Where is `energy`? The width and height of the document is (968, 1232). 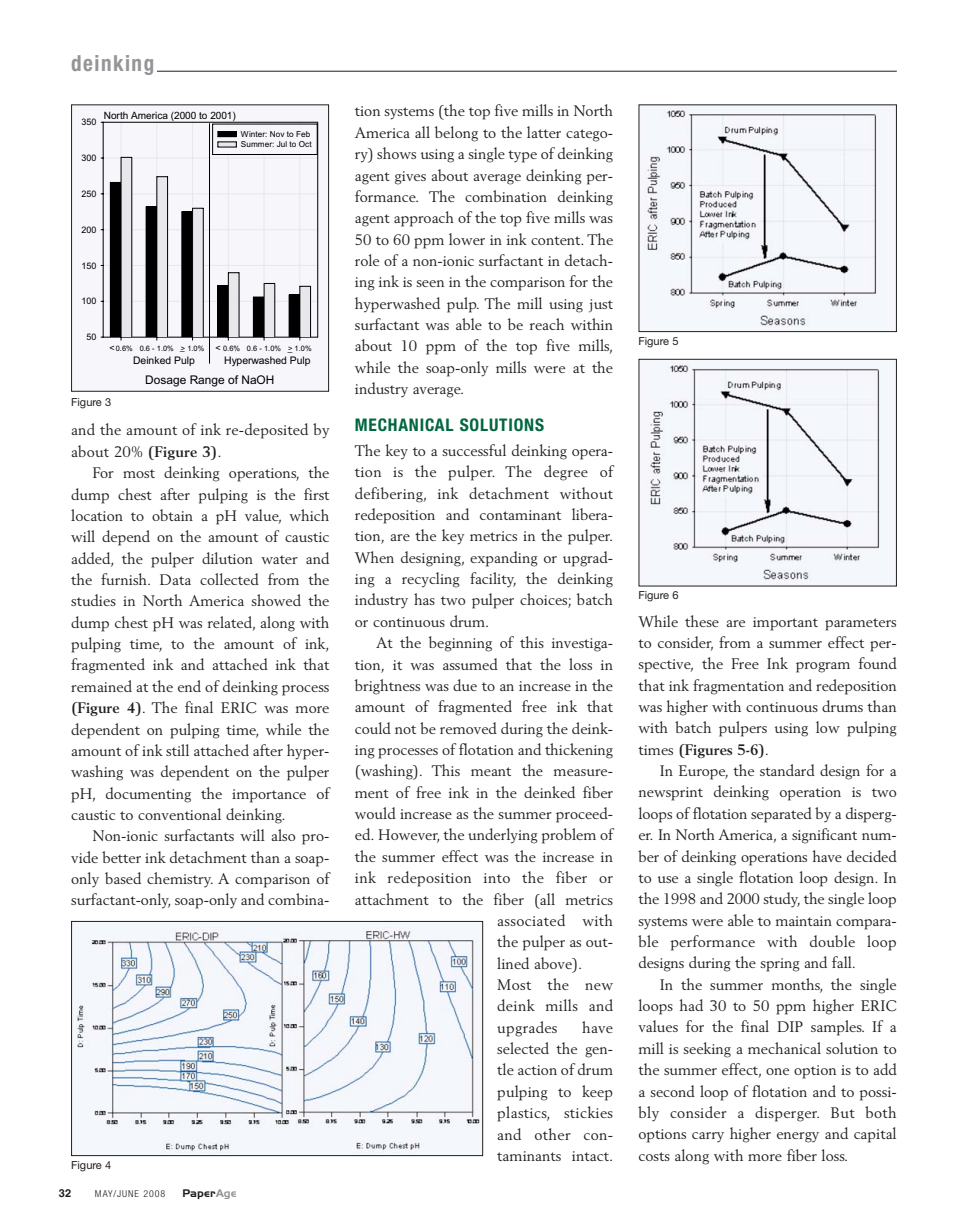 energy is located at coordinates (798, 1137).
